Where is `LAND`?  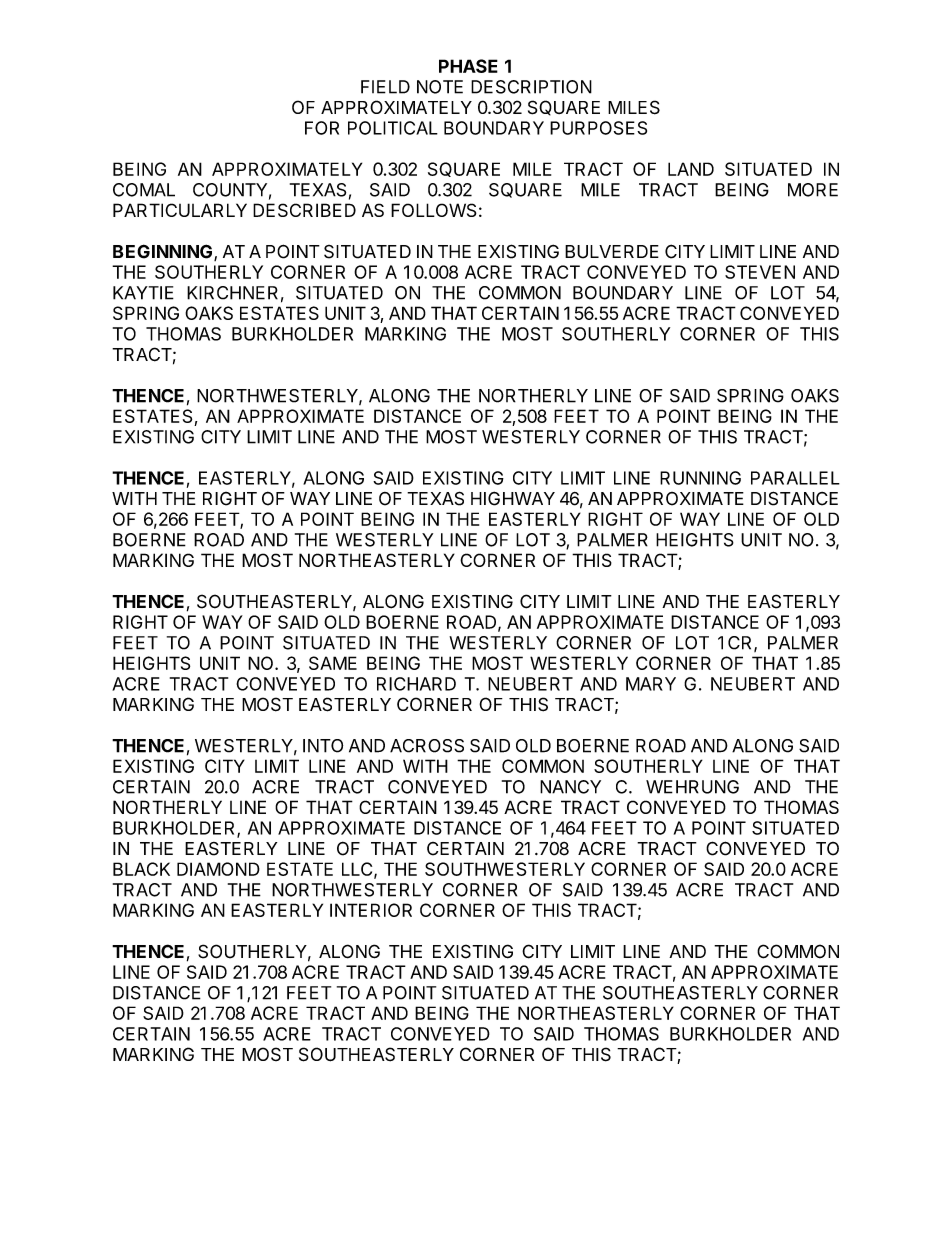 LAND is located at coordinates (691, 169).
